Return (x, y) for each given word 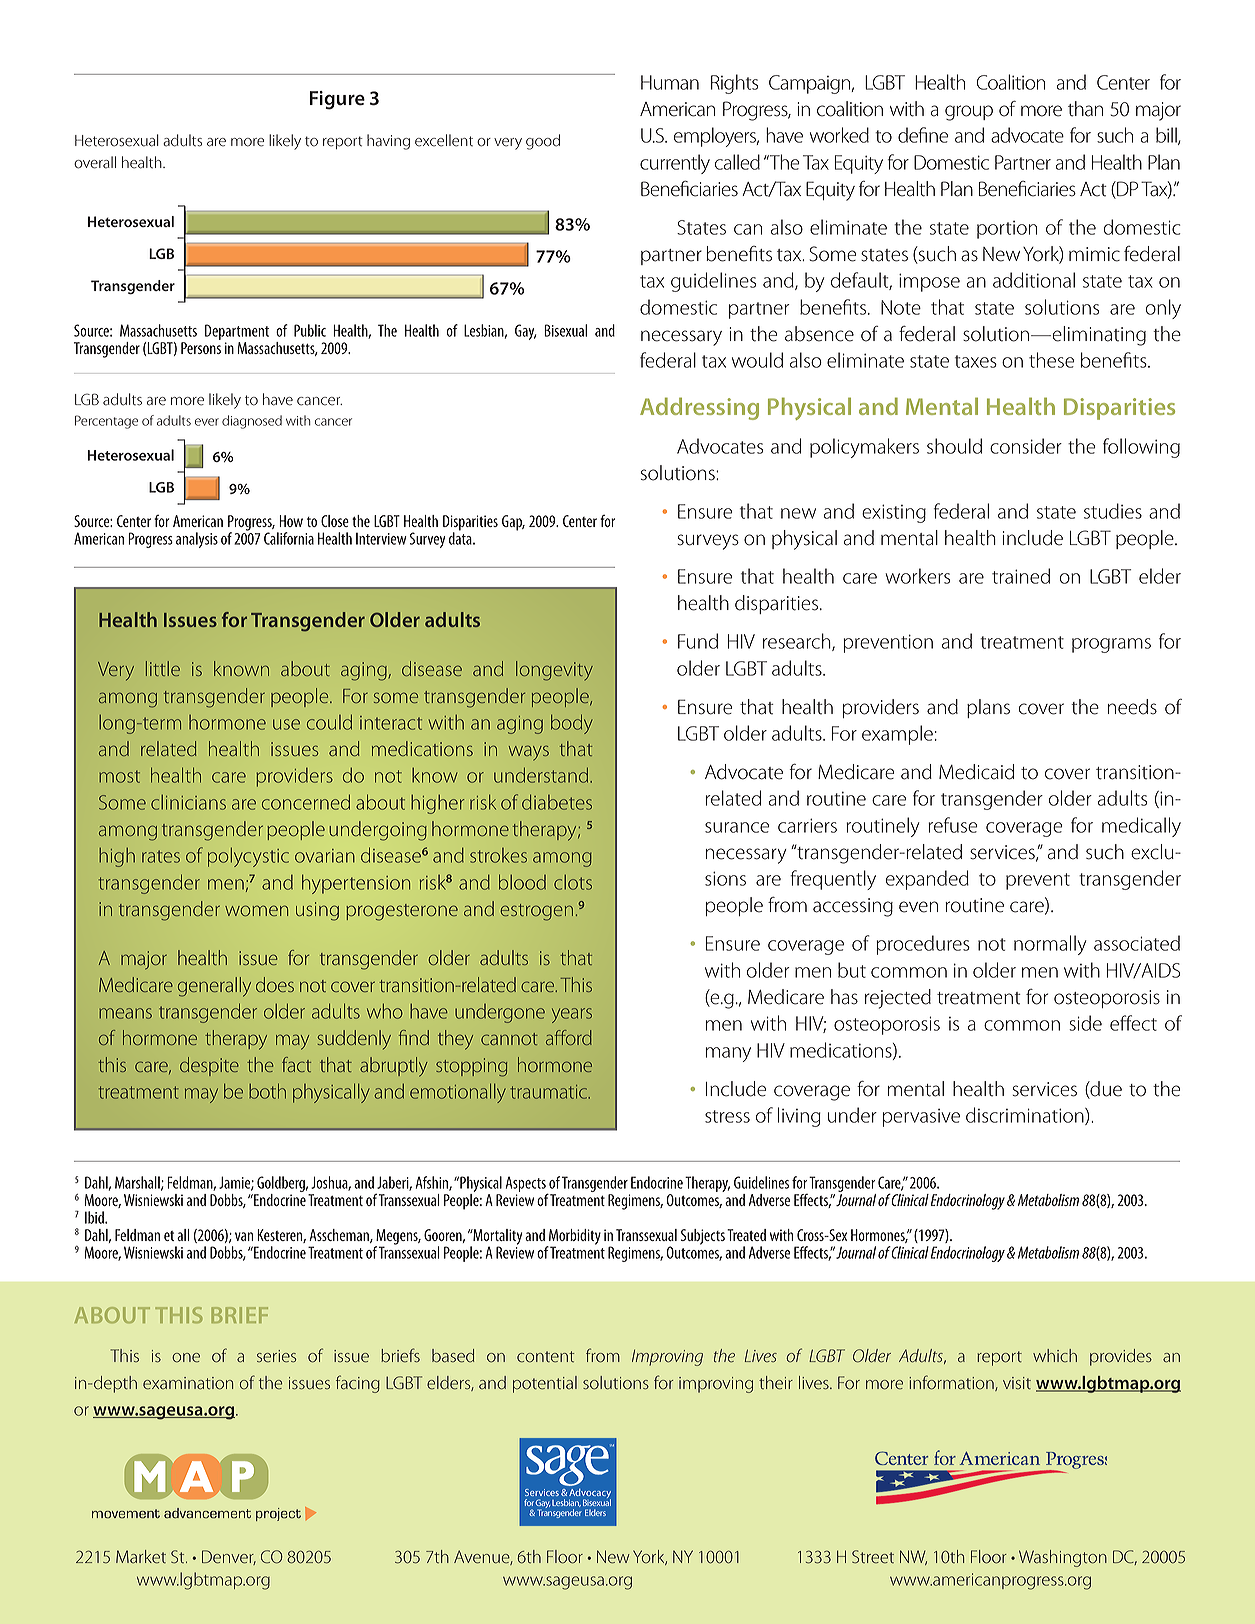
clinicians (188, 802)
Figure (337, 100)
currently (675, 164)
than (1085, 109)
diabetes (557, 802)
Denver (229, 1557)
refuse (953, 825)
